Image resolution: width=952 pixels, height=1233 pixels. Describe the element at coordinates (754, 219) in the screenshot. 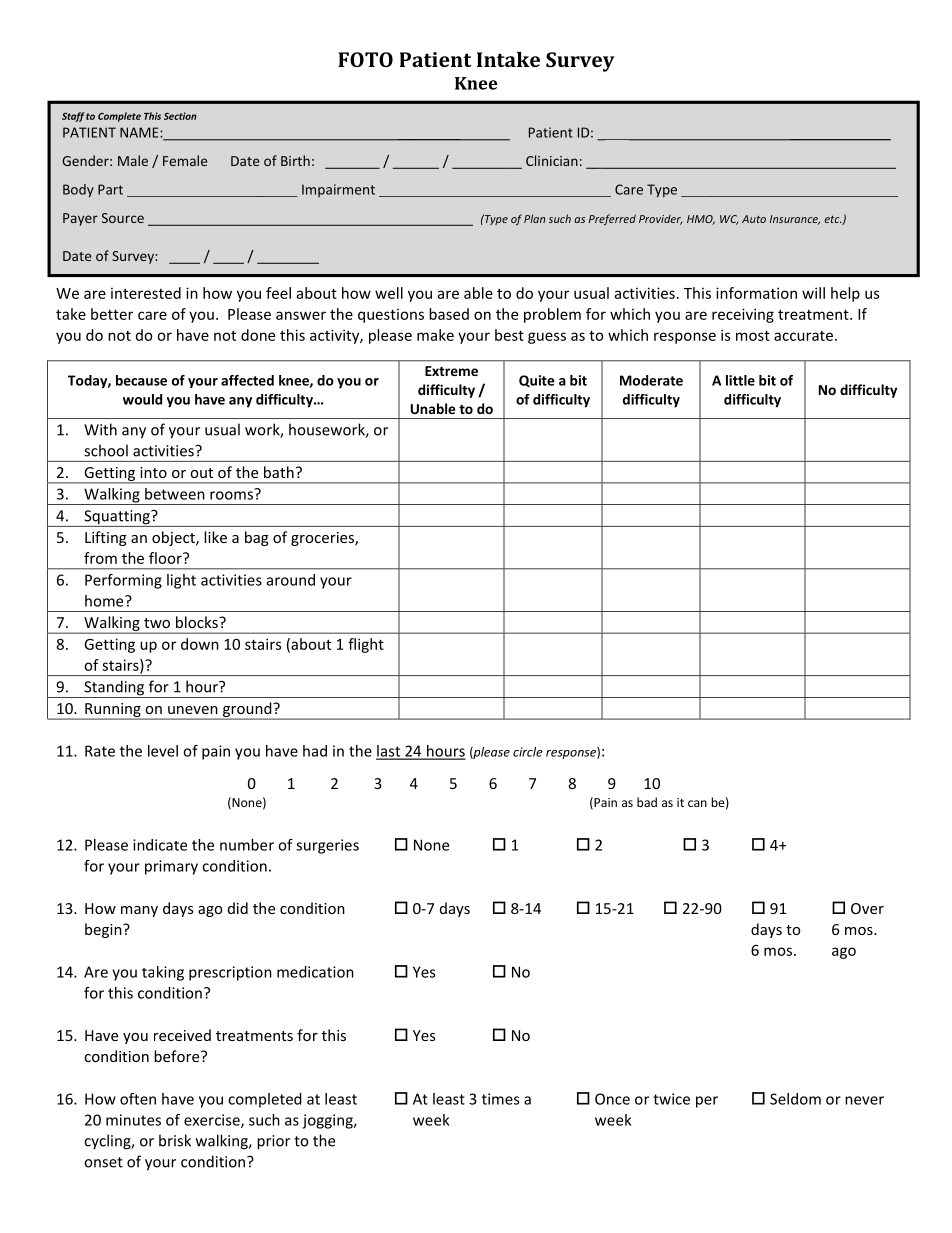

I see `Auto` at that location.
